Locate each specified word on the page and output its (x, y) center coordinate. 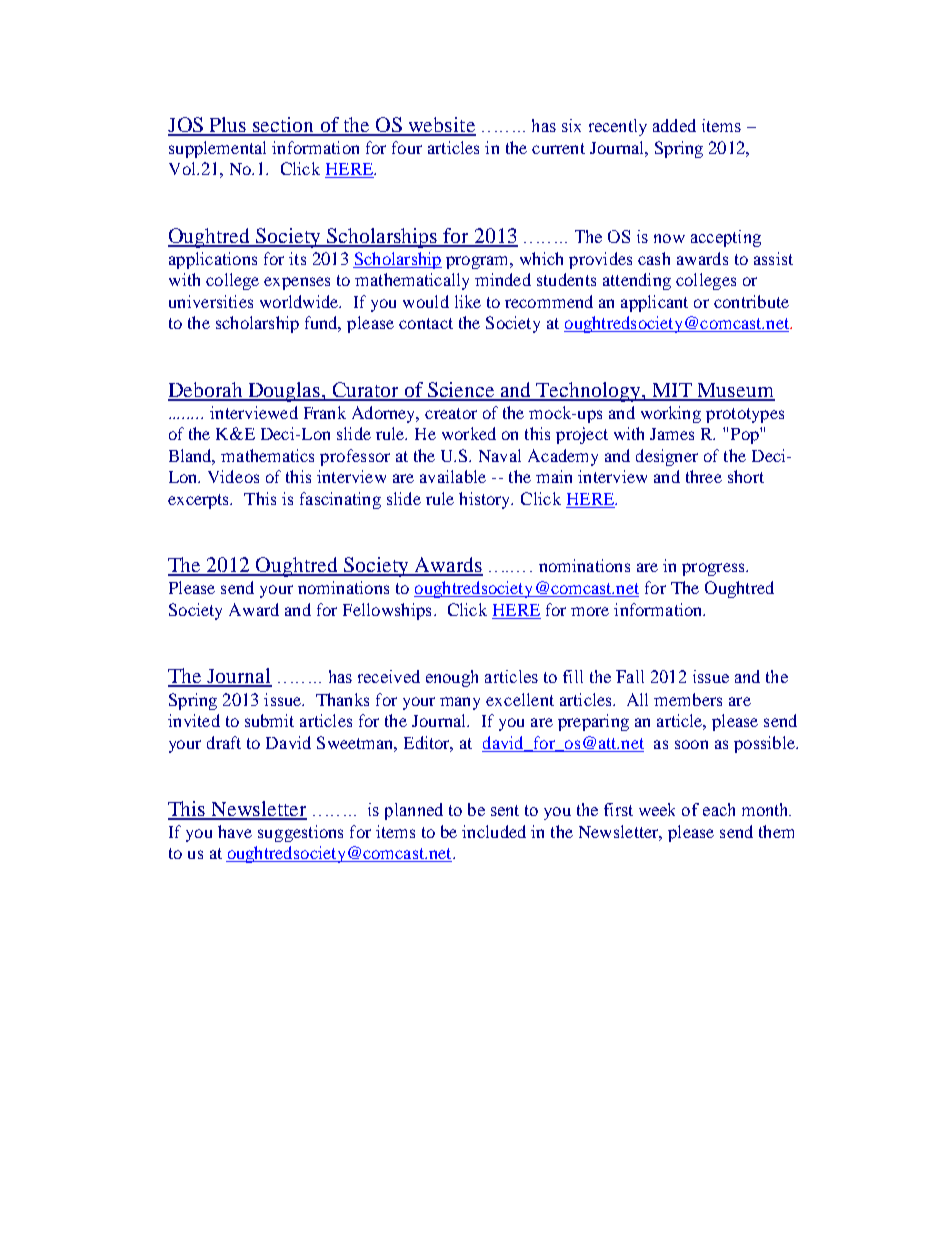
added (674, 125)
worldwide (300, 301)
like (468, 301)
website (441, 126)
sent (505, 810)
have (235, 831)
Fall (630, 676)
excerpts (200, 501)
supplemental (217, 149)
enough (452, 678)
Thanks (342, 699)
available (453, 476)
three (704, 476)
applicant (654, 303)
